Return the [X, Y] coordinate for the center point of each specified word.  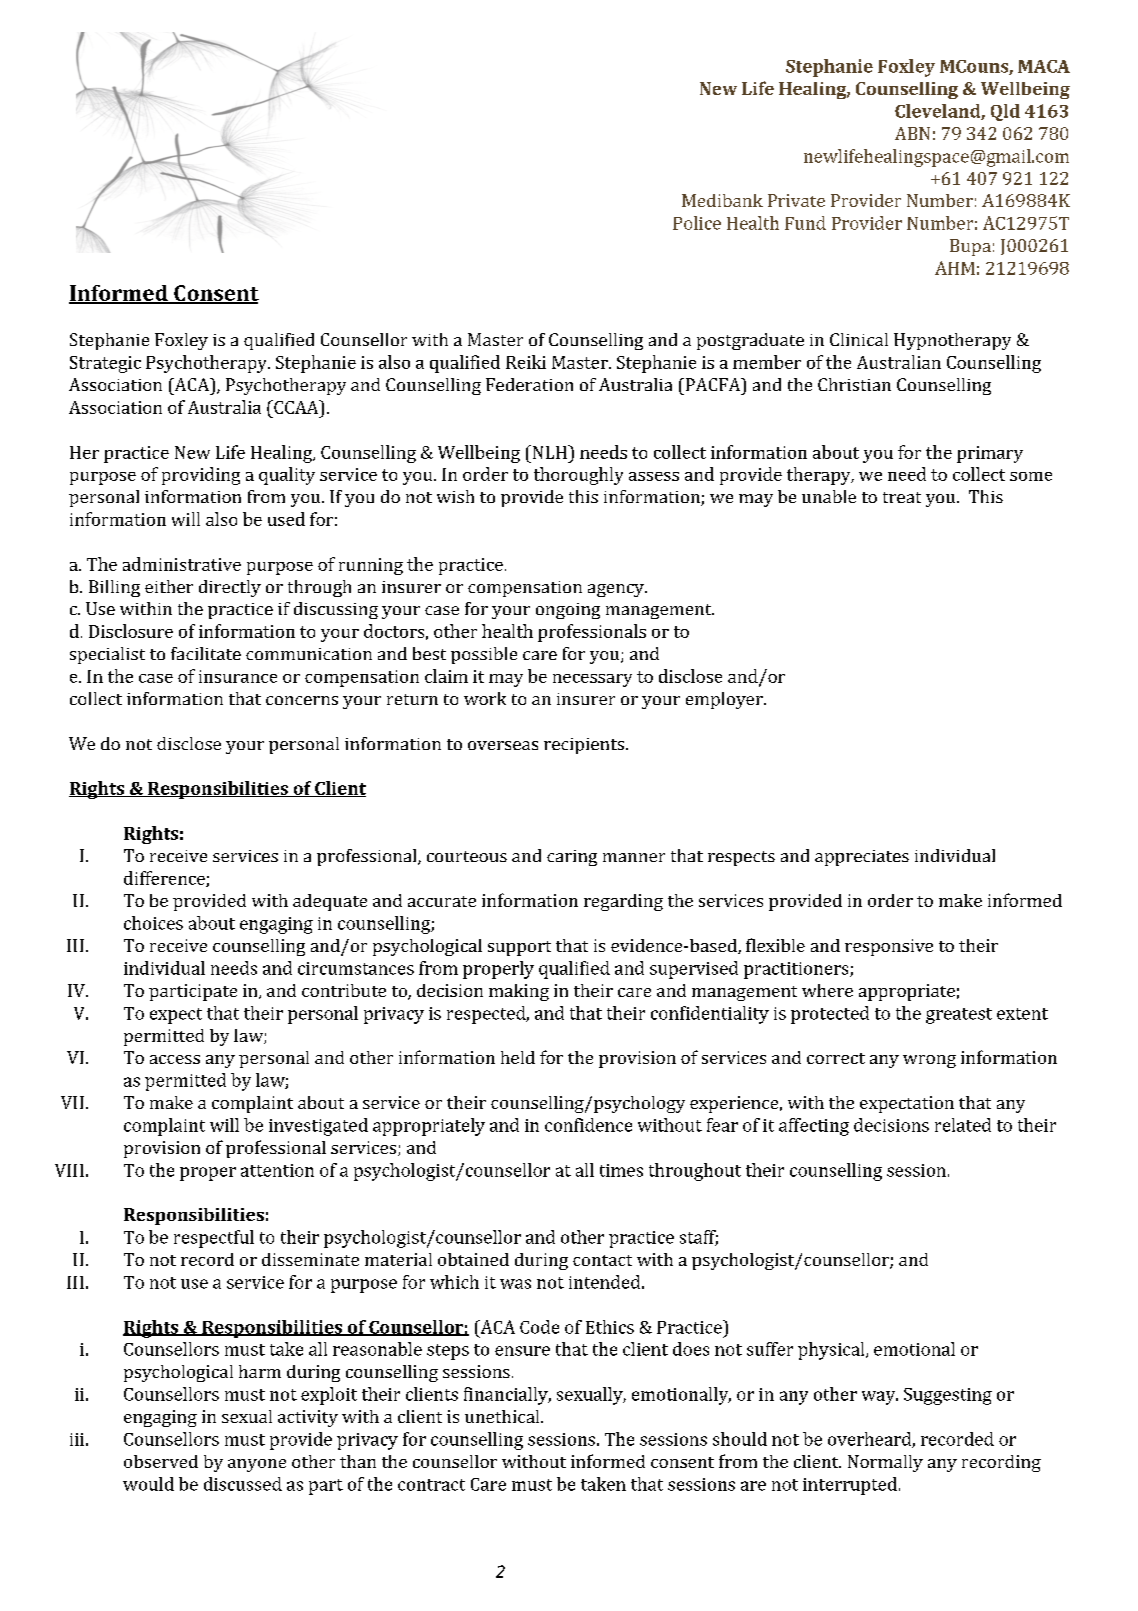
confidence [588, 1125]
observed [161, 1461]
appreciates [862, 858]
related [963, 1125]
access [175, 1059]
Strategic [105, 364]
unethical [503, 1416]
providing [201, 476]
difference [165, 879]
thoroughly [578, 476]
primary [990, 454]
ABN [912, 133]
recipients [585, 746]
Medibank [722, 200]
